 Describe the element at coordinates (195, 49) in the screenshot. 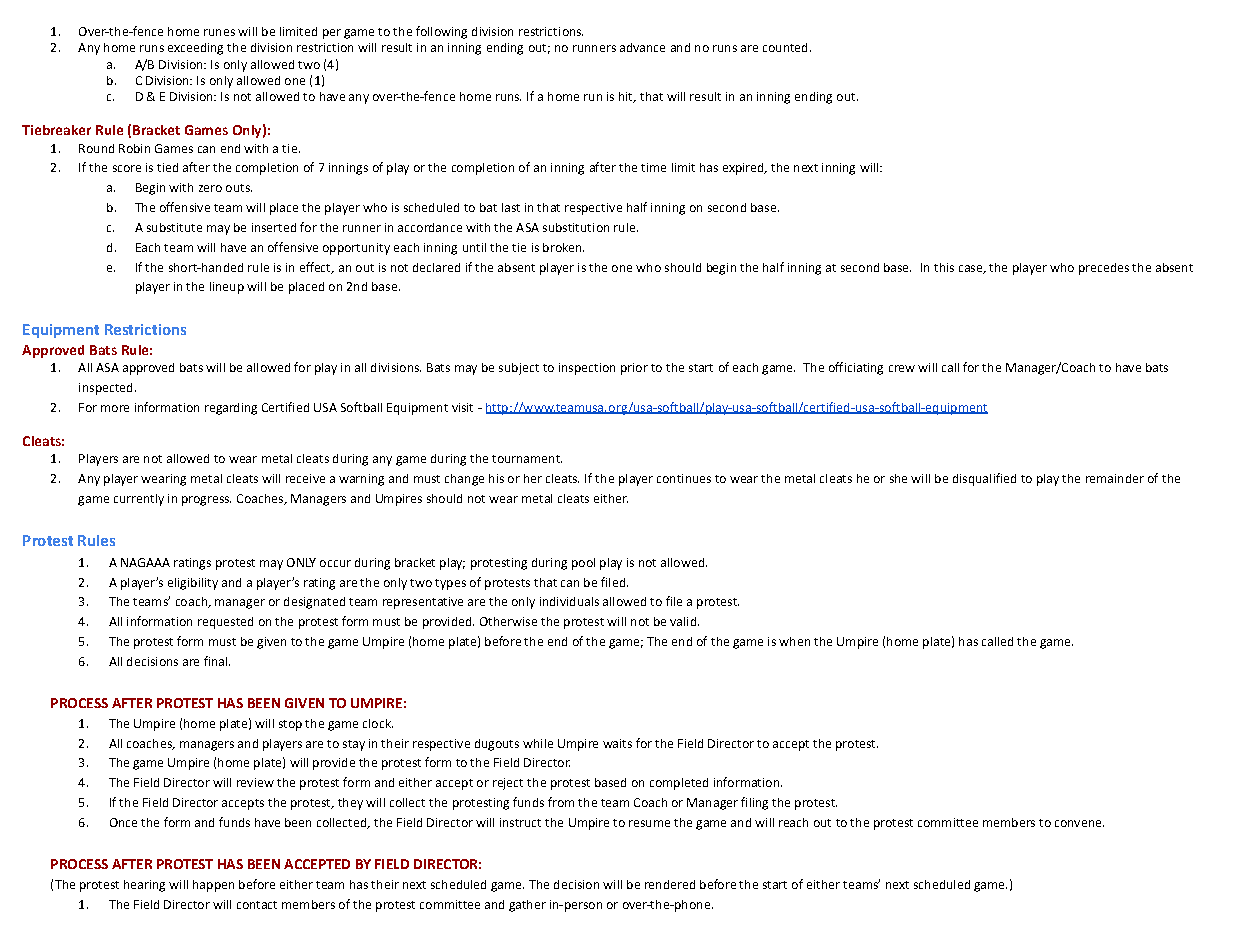

I see `exceeding` at that location.
